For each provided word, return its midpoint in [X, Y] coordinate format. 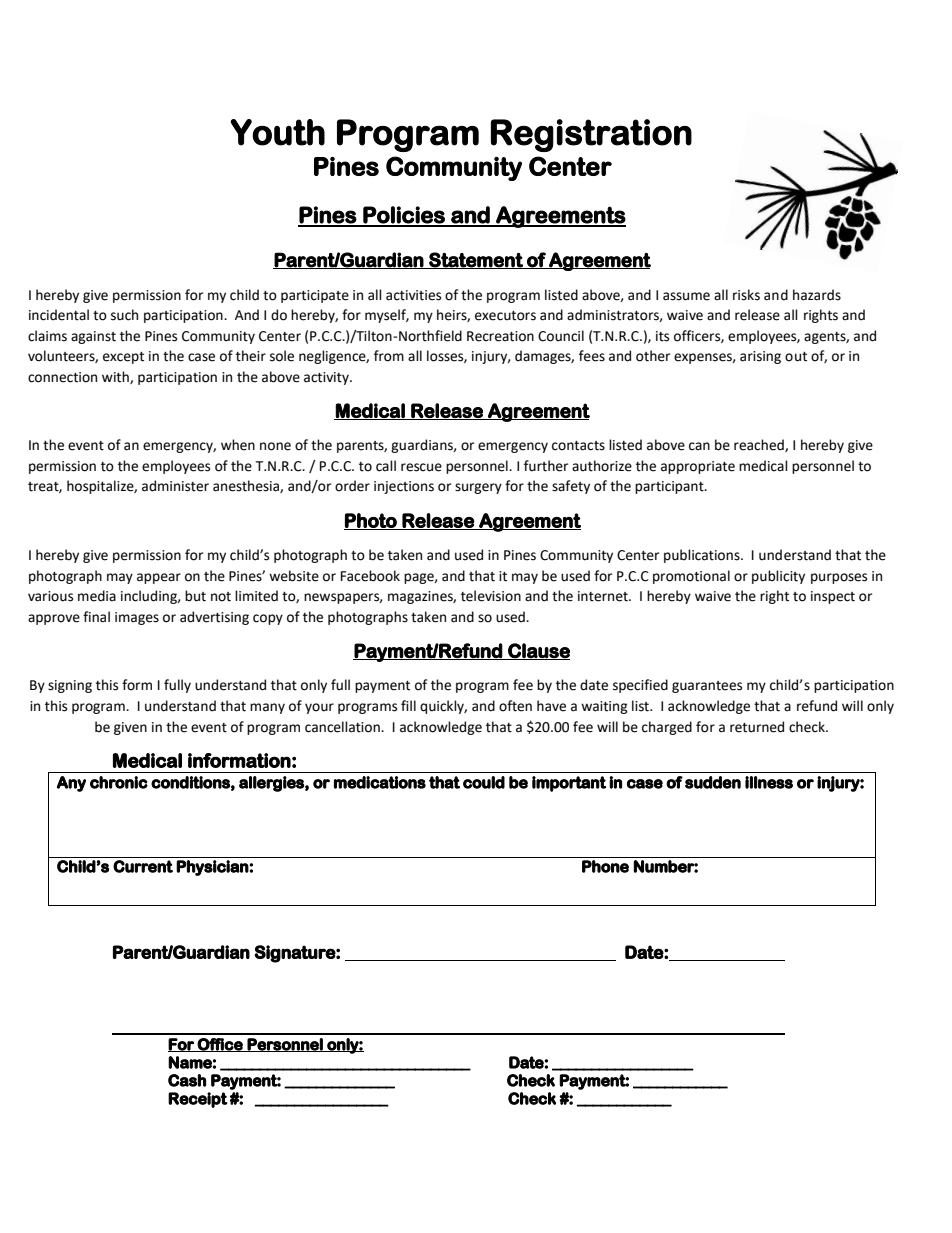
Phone [605, 866]
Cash [187, 1080]
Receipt [198, 1100]
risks [746, 295]
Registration [591, 135]
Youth [278, 132]
